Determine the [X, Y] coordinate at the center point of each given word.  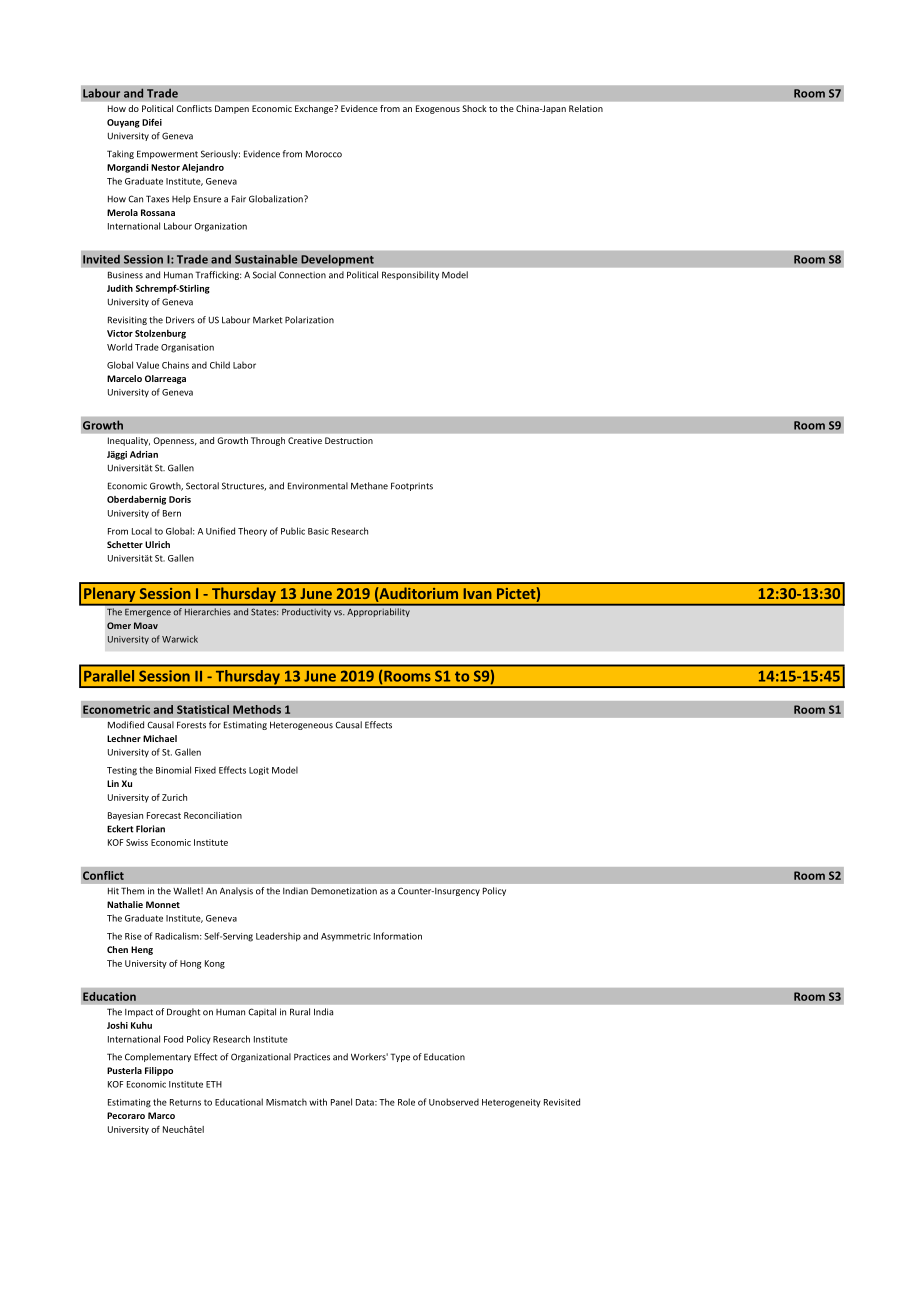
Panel [341, 1102]
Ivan [477, 593]
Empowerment [167, 154]
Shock [474, 108]
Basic [318, 531]
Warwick [180, 639]
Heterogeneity [511, 1103]
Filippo [159, 1071]
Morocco [324, 154]
